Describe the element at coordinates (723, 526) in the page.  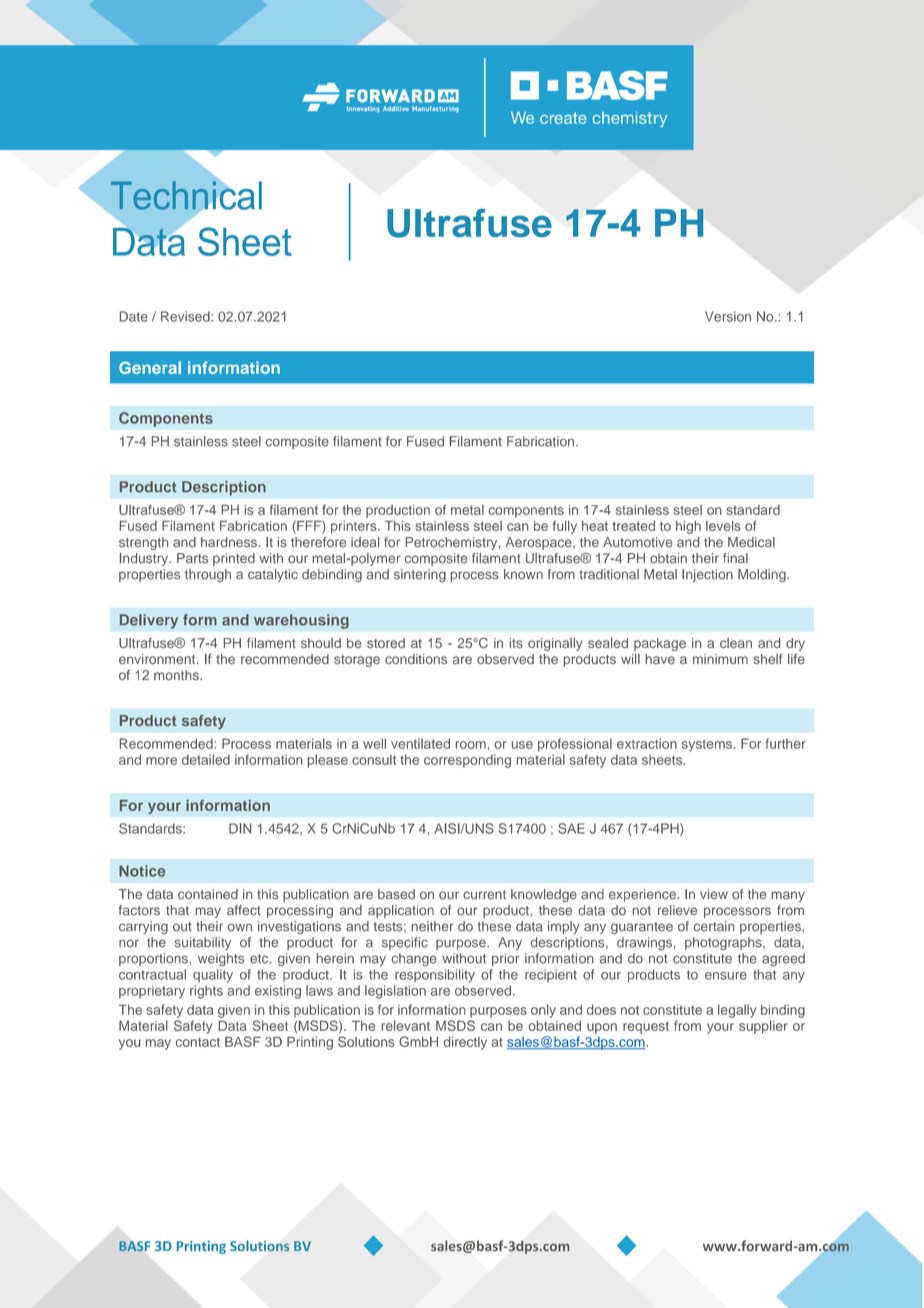
I see `levels` at that location.
